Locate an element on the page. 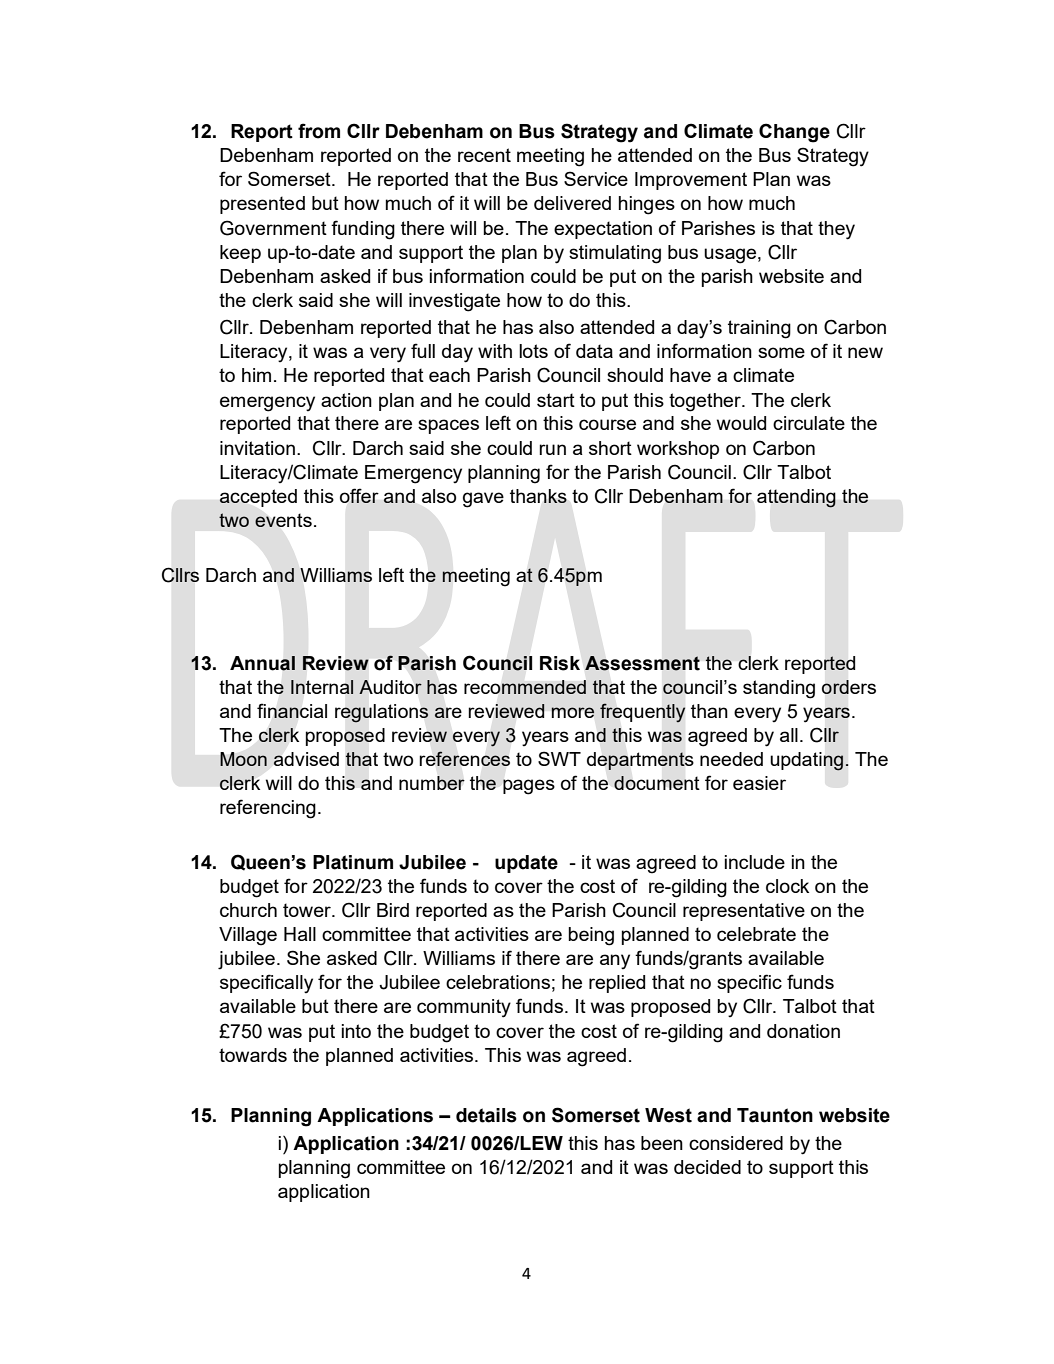 Image resolution: width=1054 pixels, height=1364 pixels. from is located at coordinates (319, 131).
